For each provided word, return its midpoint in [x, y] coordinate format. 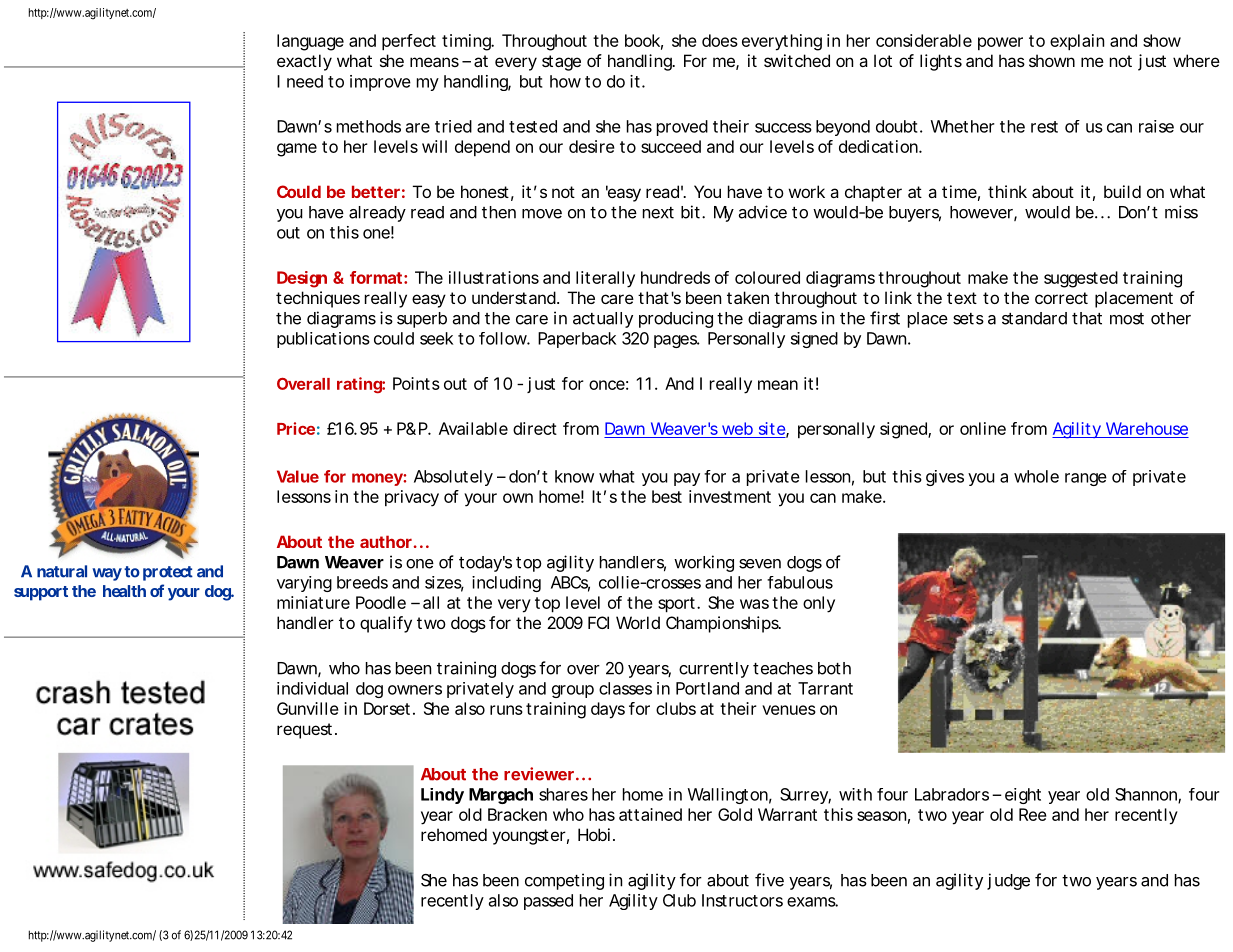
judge [1008, 881]
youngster [529, 837]
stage [561, 63]
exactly [304, 62]
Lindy [442, 796]
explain [1077, 42]
